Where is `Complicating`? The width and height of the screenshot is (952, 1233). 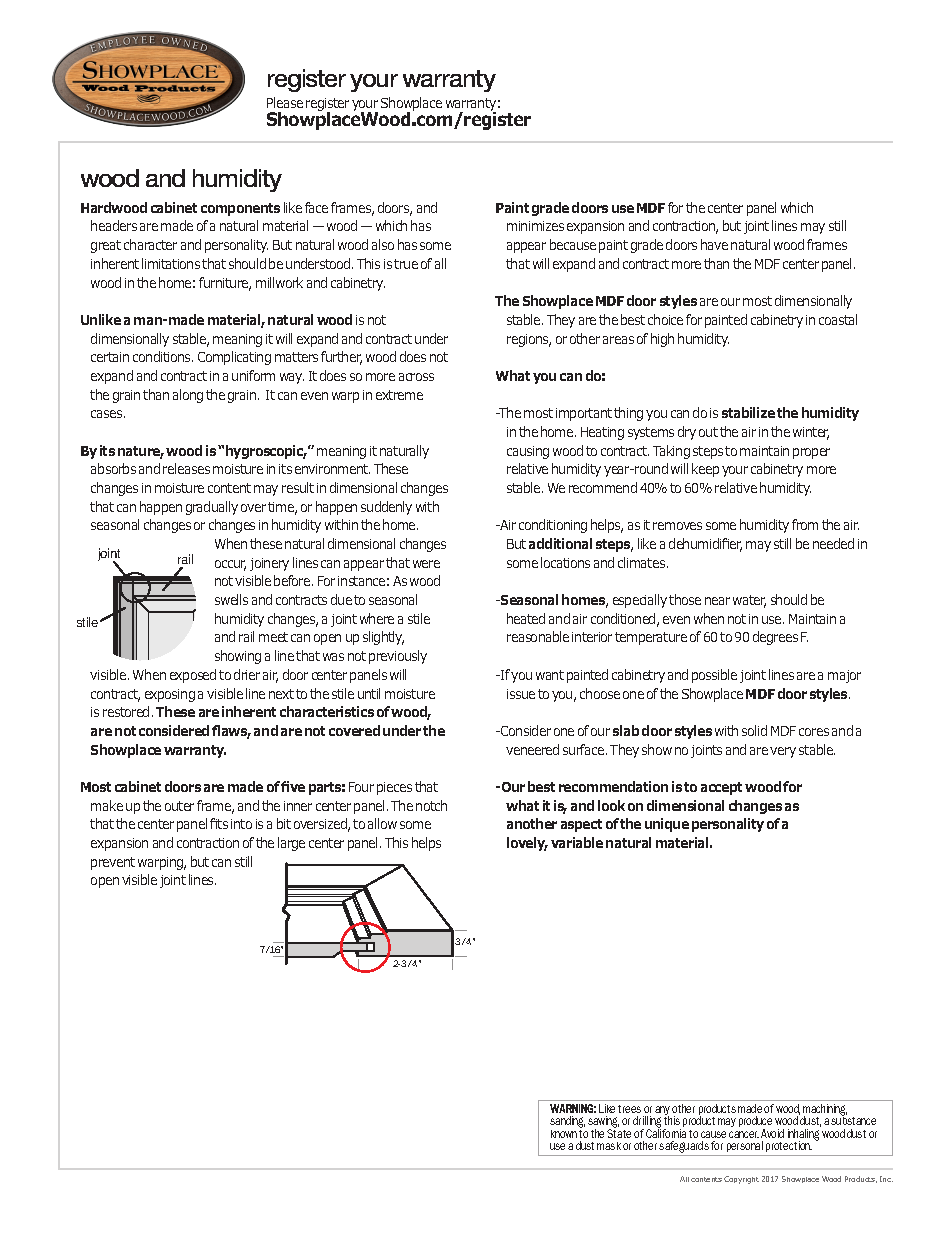
Complicating is located at coordinates (234, 358).
